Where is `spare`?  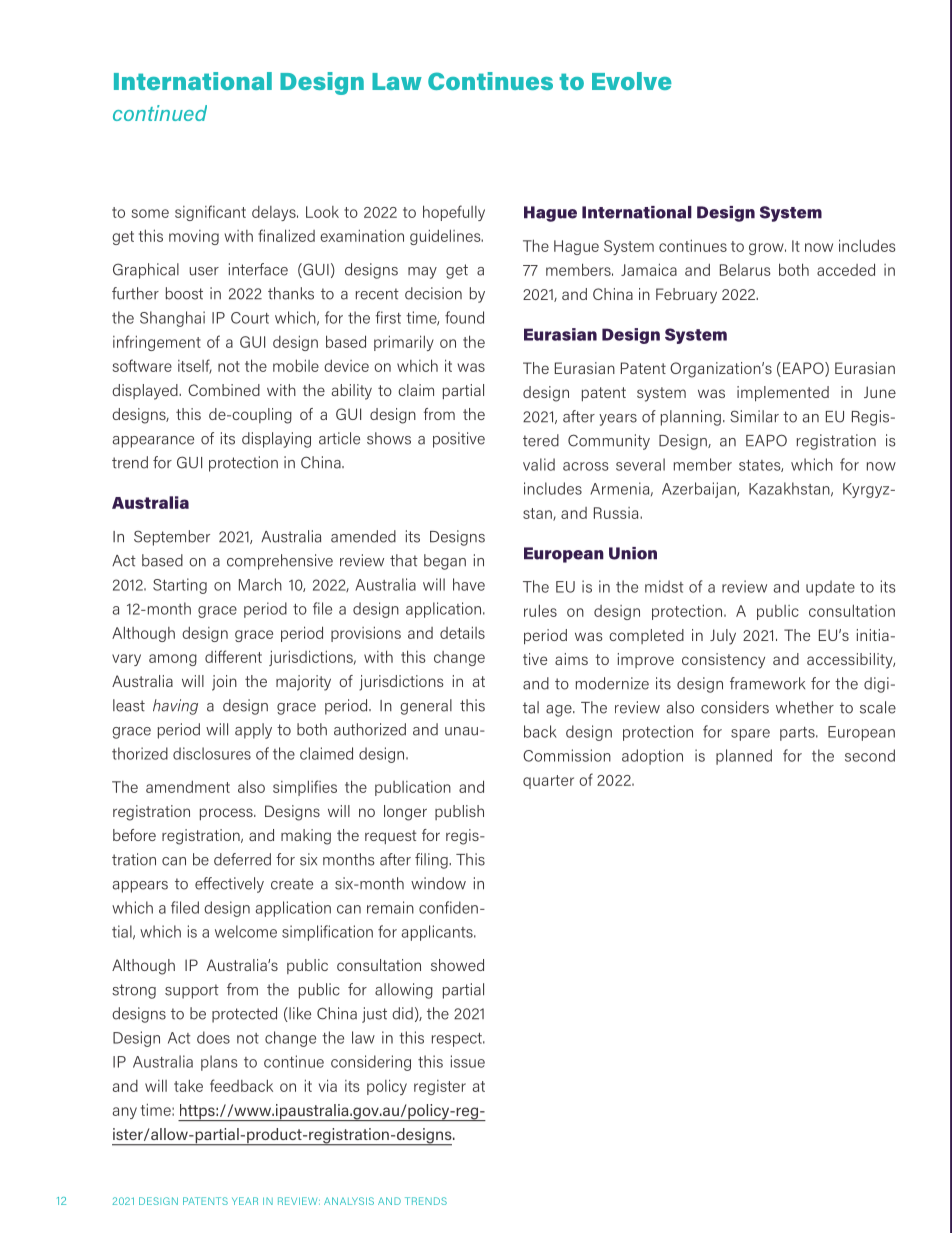 spare is located at coordinates (750, 735).
